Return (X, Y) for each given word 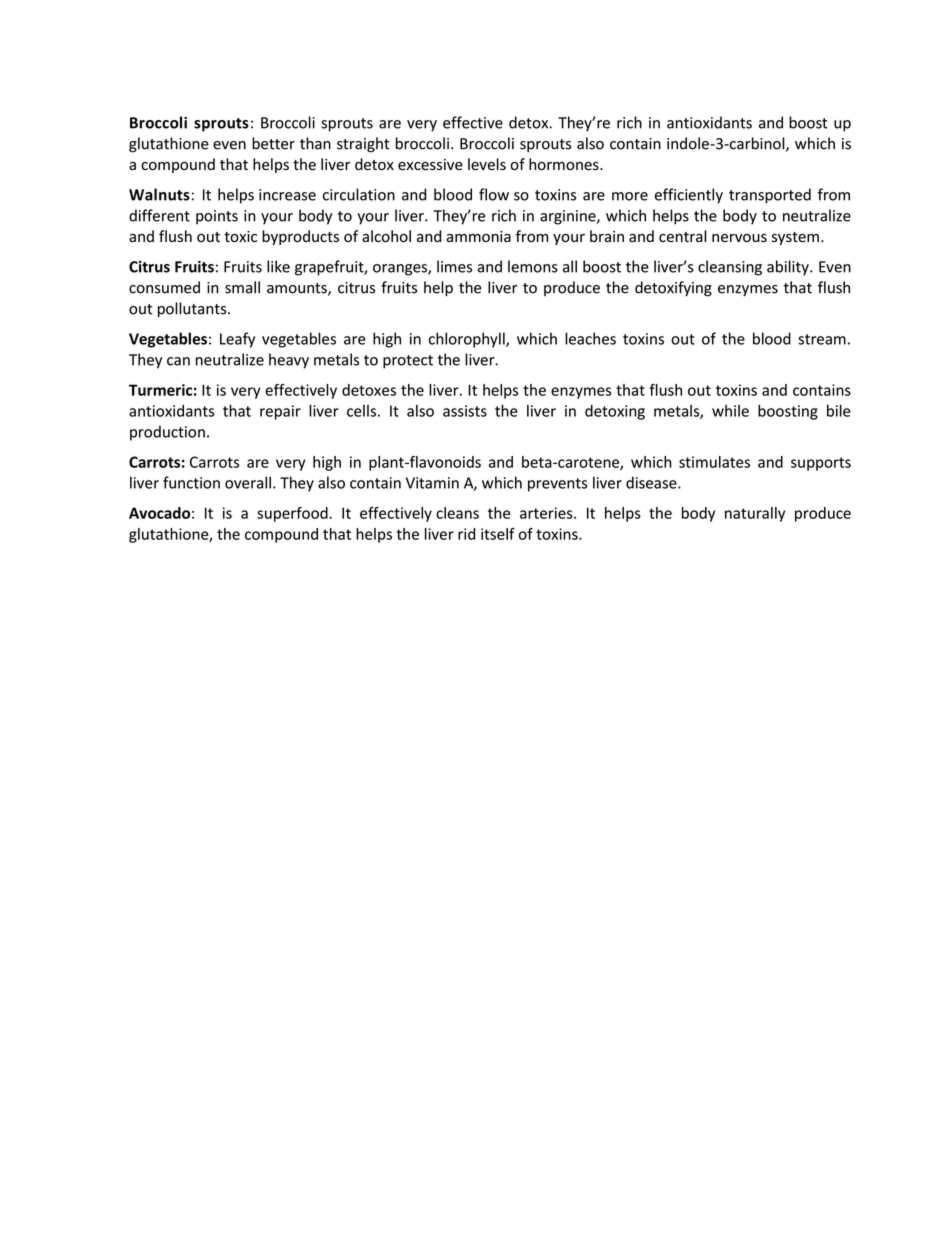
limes (454, 266)
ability (789, 268)
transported (770, 196)
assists (465, 411)
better (273, 143)
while (730, 411)
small (242, 287)
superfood (293, 514)
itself (498, 534)
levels (487, 164)
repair (280, 412)
